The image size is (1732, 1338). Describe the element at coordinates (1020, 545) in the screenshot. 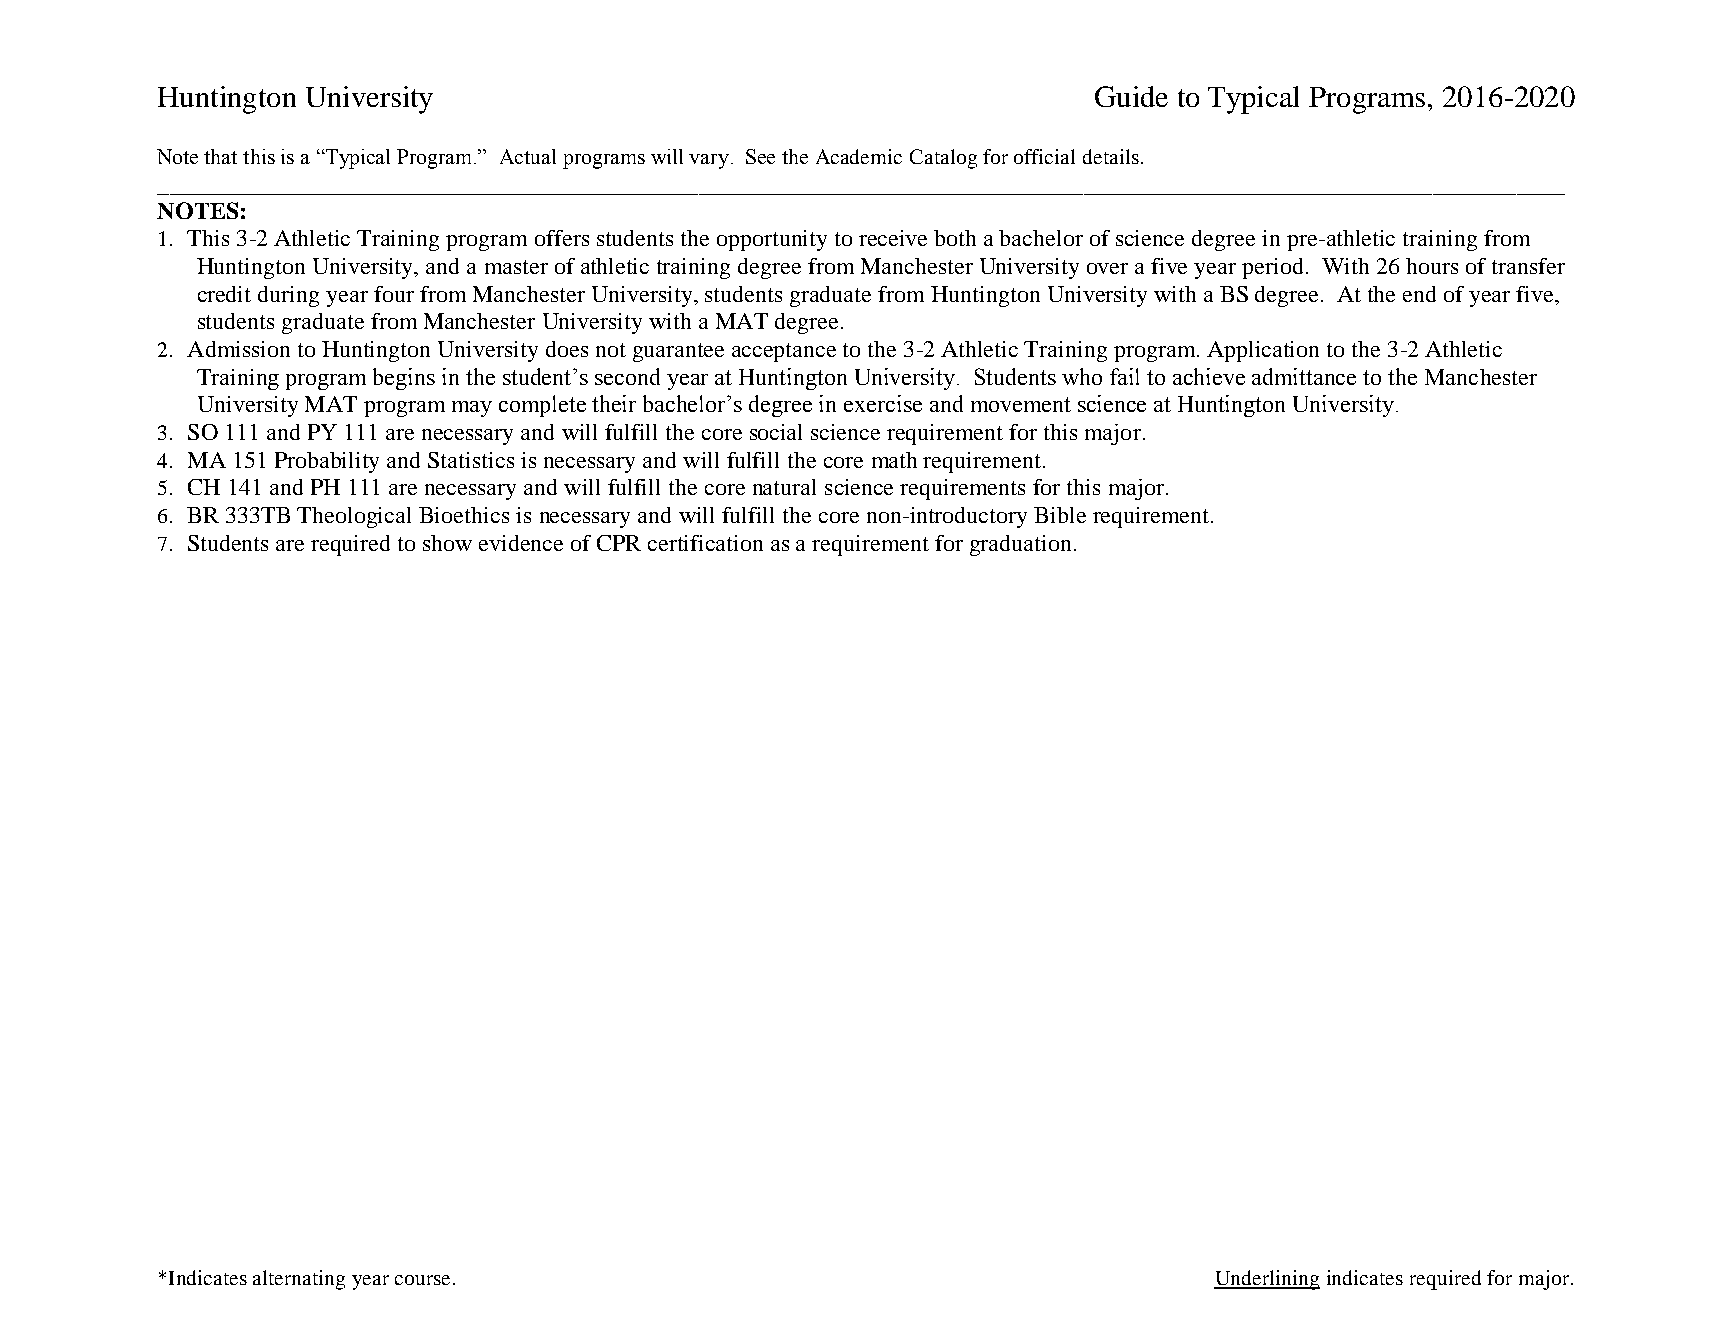

I see `graduation` at that location.
